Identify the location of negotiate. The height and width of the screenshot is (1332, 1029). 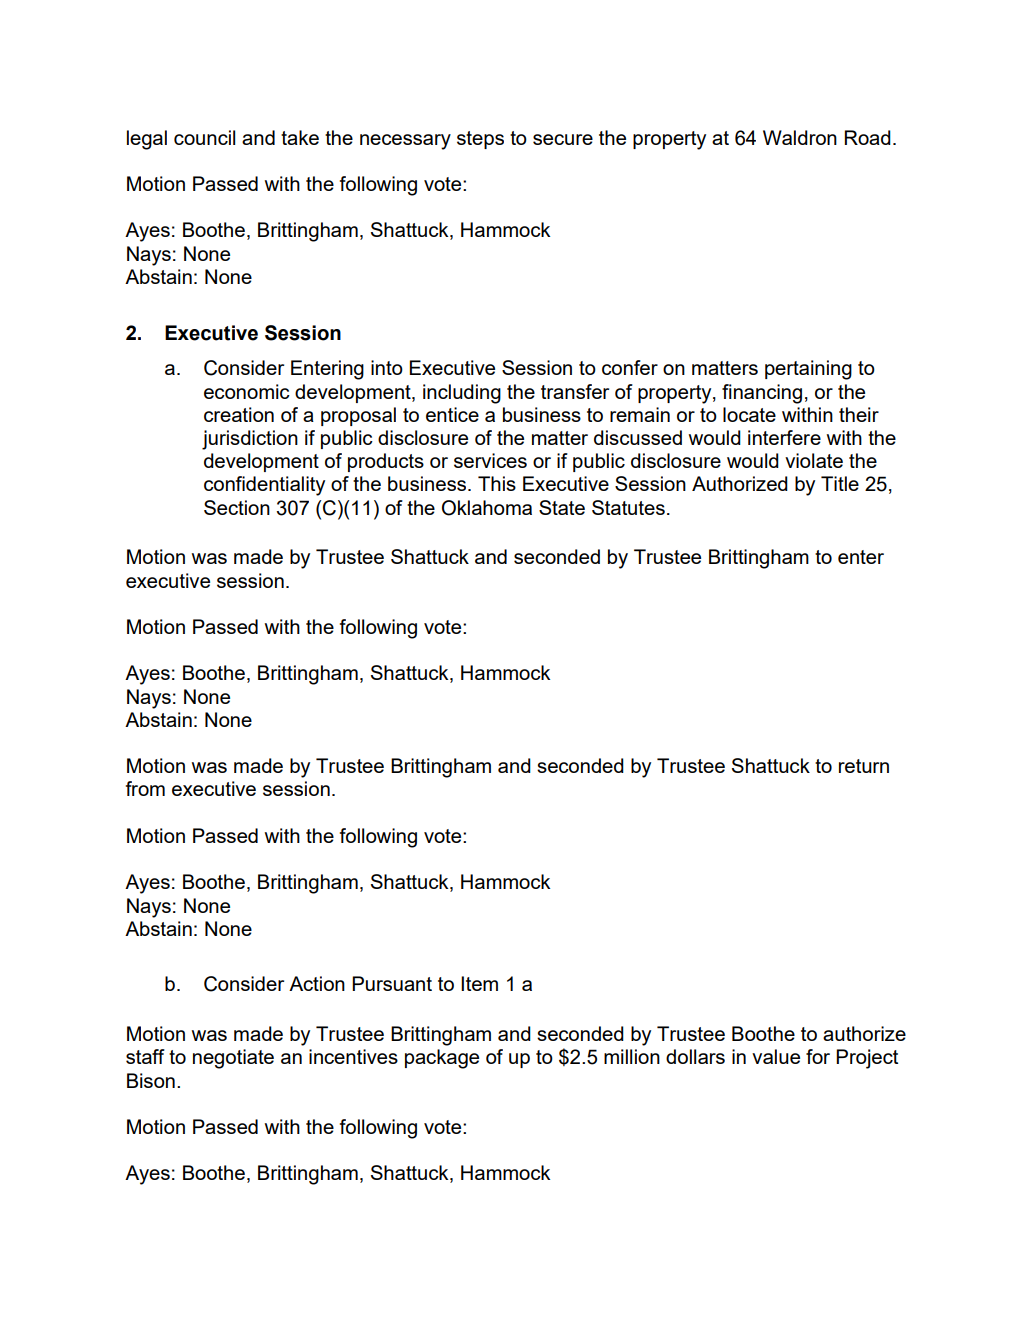
(233, 1059).
